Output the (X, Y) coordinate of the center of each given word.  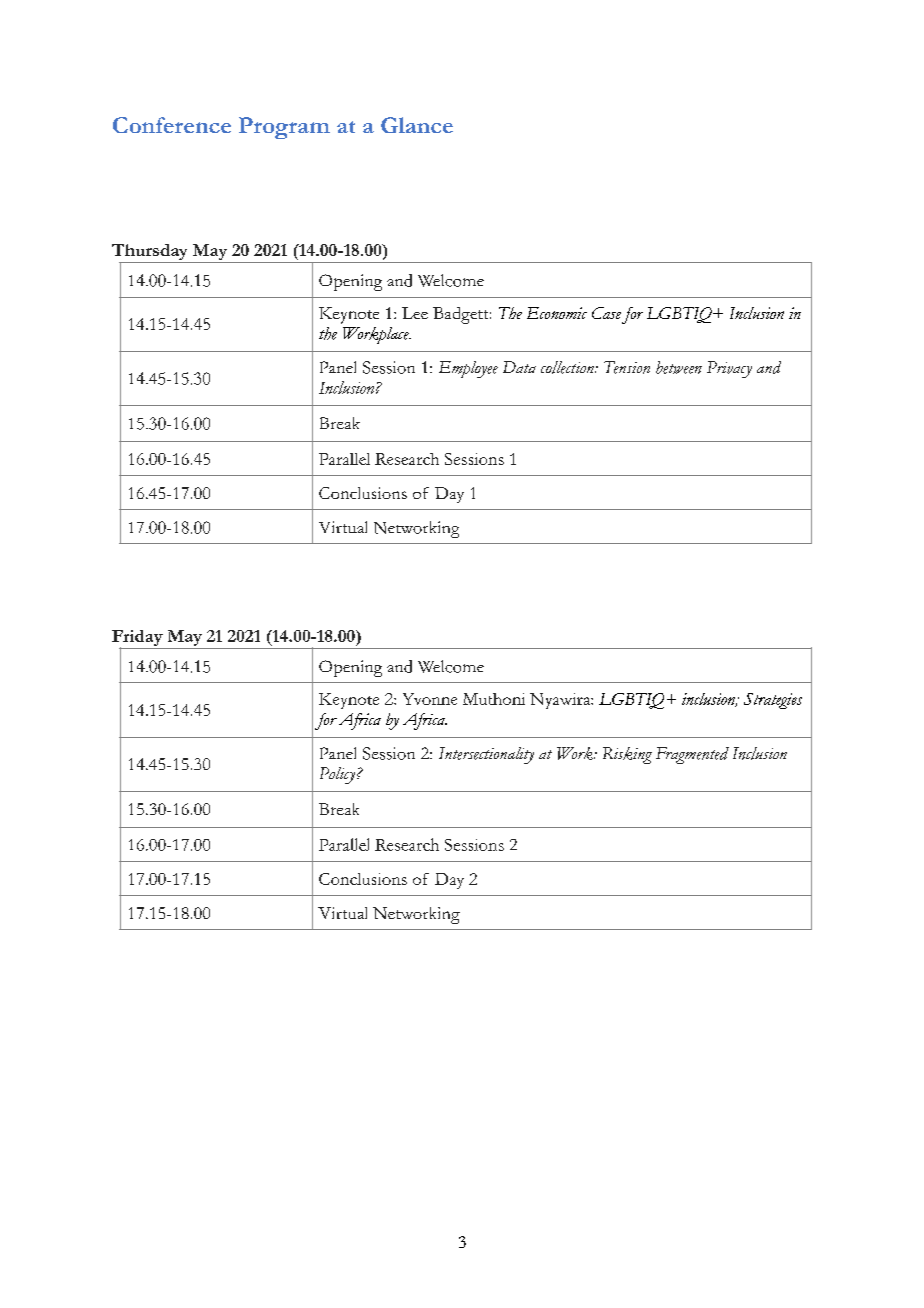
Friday (138, 639)
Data (519, 367)
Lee (415, 313)
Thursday (151, 253)
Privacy (729, 369)
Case (606, 313)
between (679, 367)
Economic (557, 313)
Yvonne (430, 699)
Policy (339, 775)
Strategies (773, 701)
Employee (468, 369)
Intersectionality (486, 755)
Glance (417, 125)
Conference (172, 125)
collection (568, 367)
